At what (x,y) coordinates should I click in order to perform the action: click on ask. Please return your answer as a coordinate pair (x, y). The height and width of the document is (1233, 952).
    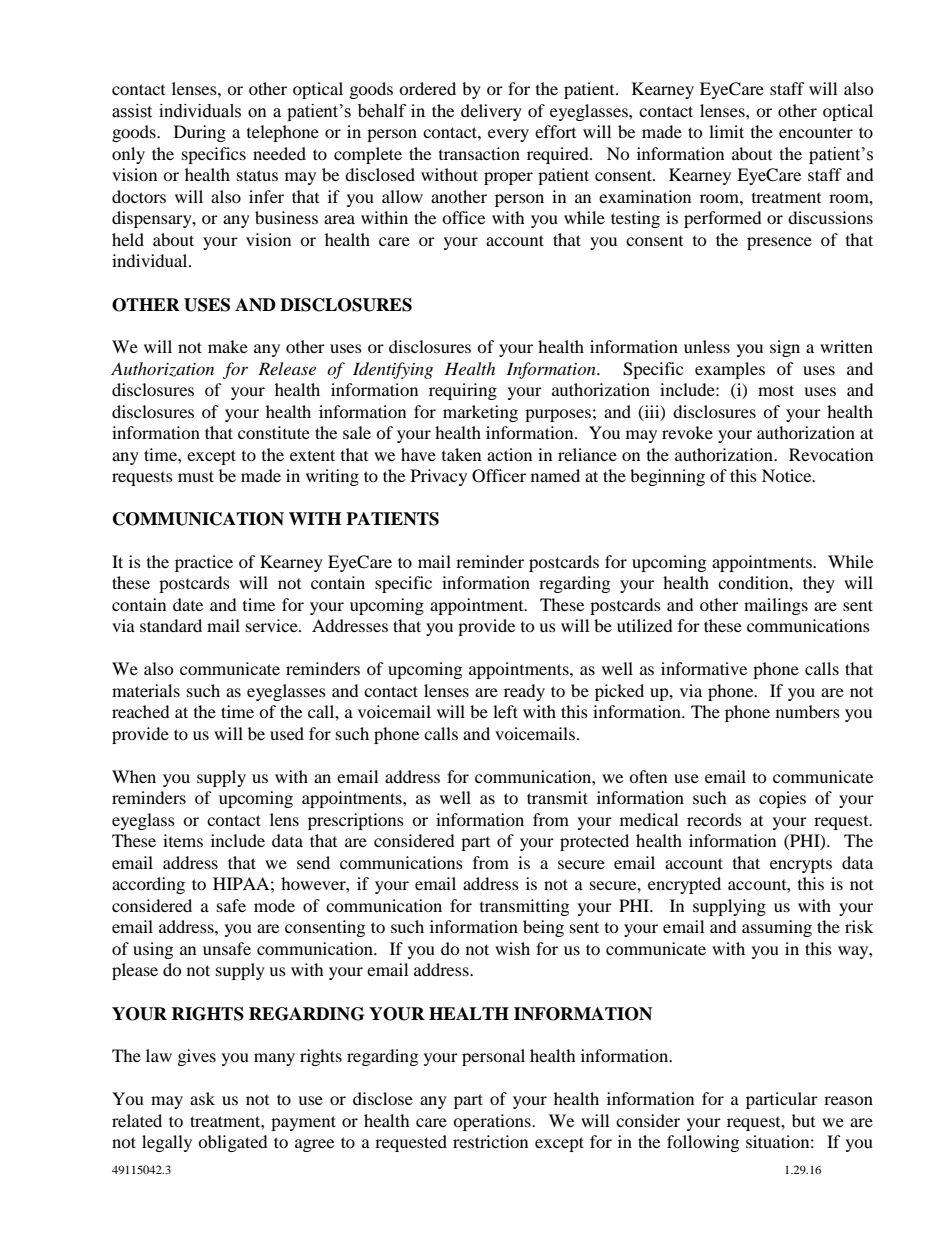
    Looking at the image, I should click on (202, 1098).
